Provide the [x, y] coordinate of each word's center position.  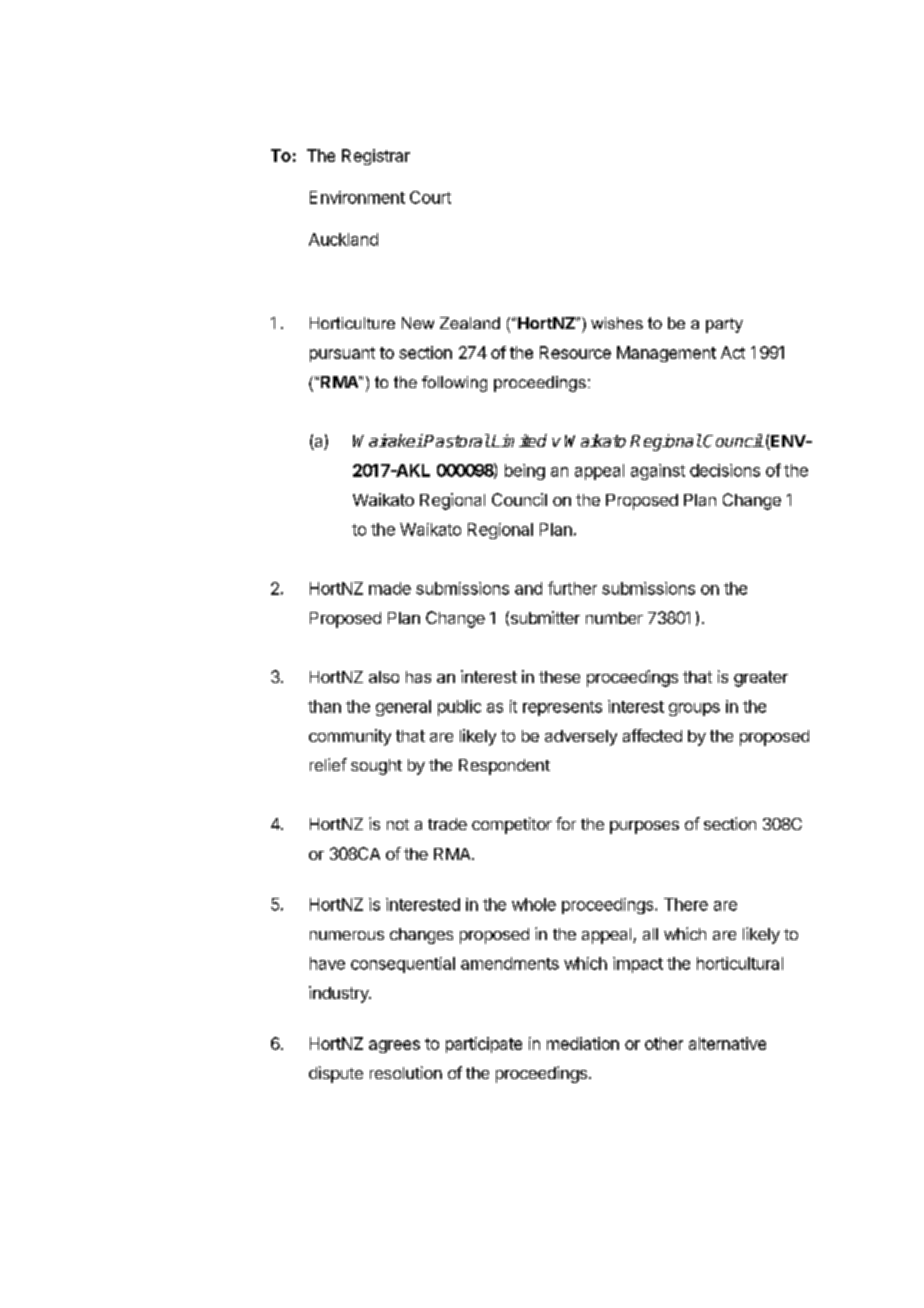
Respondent [504, 767]
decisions [725, 470]
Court [430, 197]
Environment [357, 197]
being [525, 472]
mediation [583, 1043]
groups [694, 709]
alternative [727, 1043]
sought [376, 767]
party [724, 325]
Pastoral [457, 441]
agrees [394, 1046]
